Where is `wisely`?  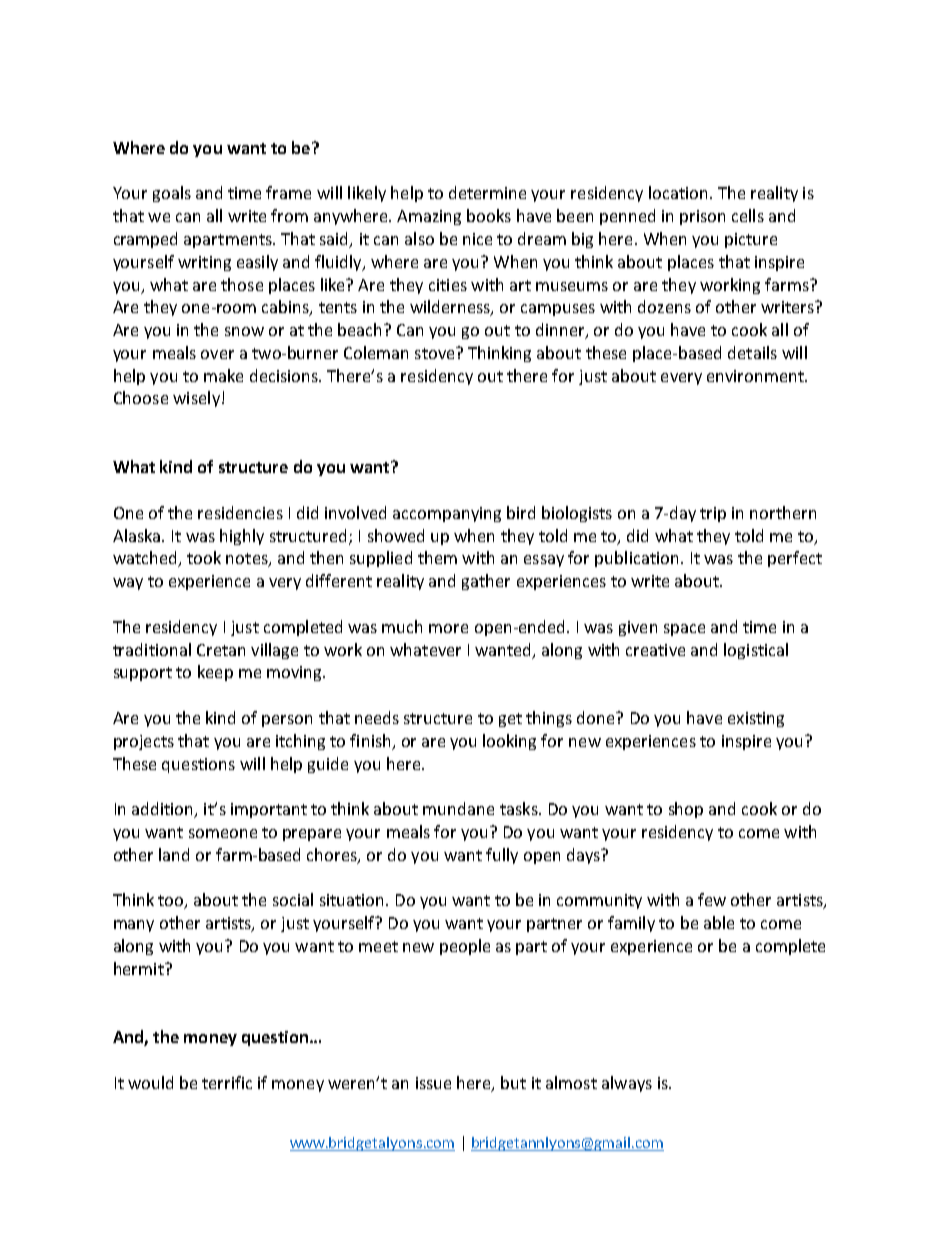 wisely is located at coordinates (196, 399).
